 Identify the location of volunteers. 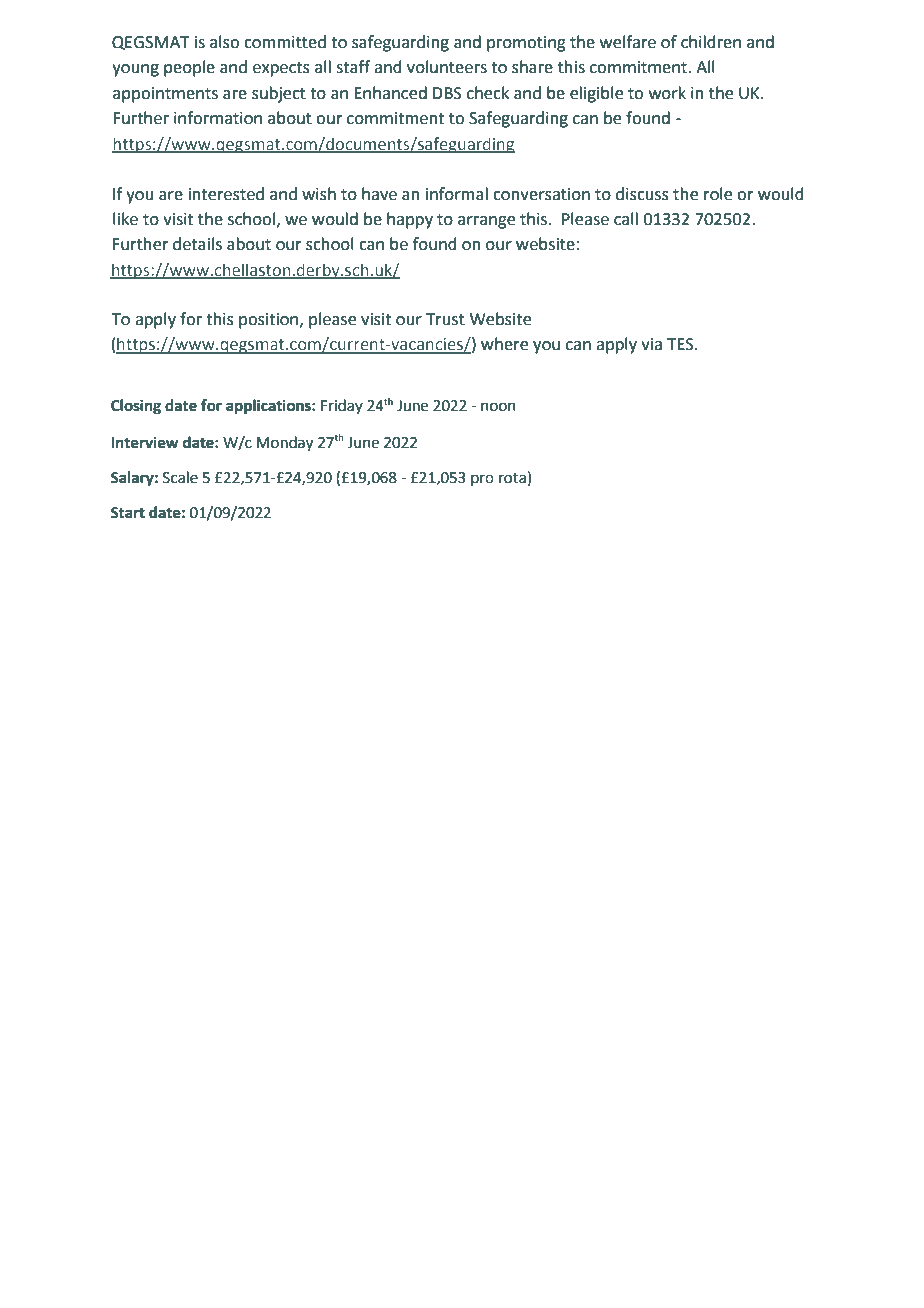
(447, 67).
